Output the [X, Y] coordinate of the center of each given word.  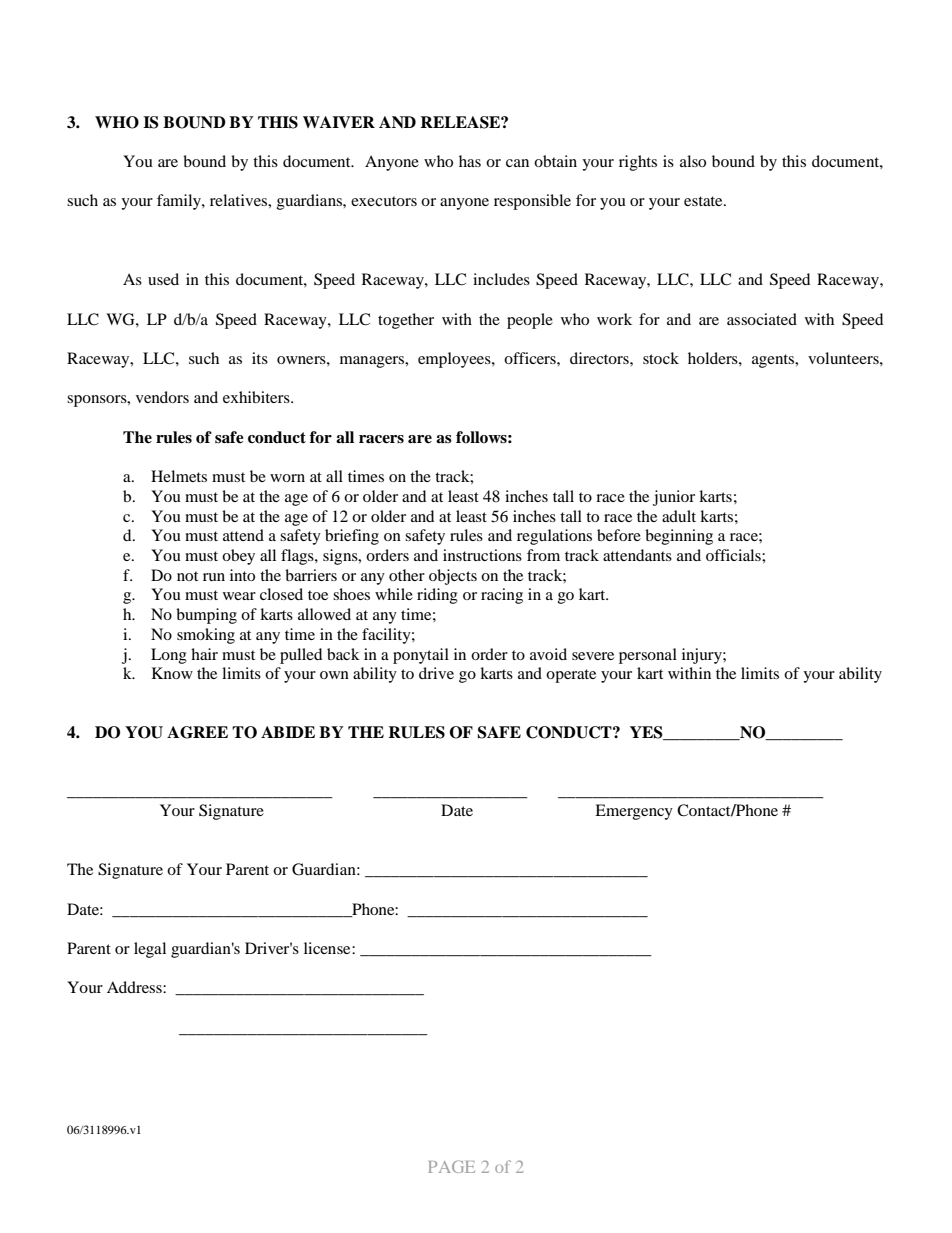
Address [135, 987]
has [470, 161]
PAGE [451, 1166]
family [180, 202]
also [693, 161]
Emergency [634, 812]
